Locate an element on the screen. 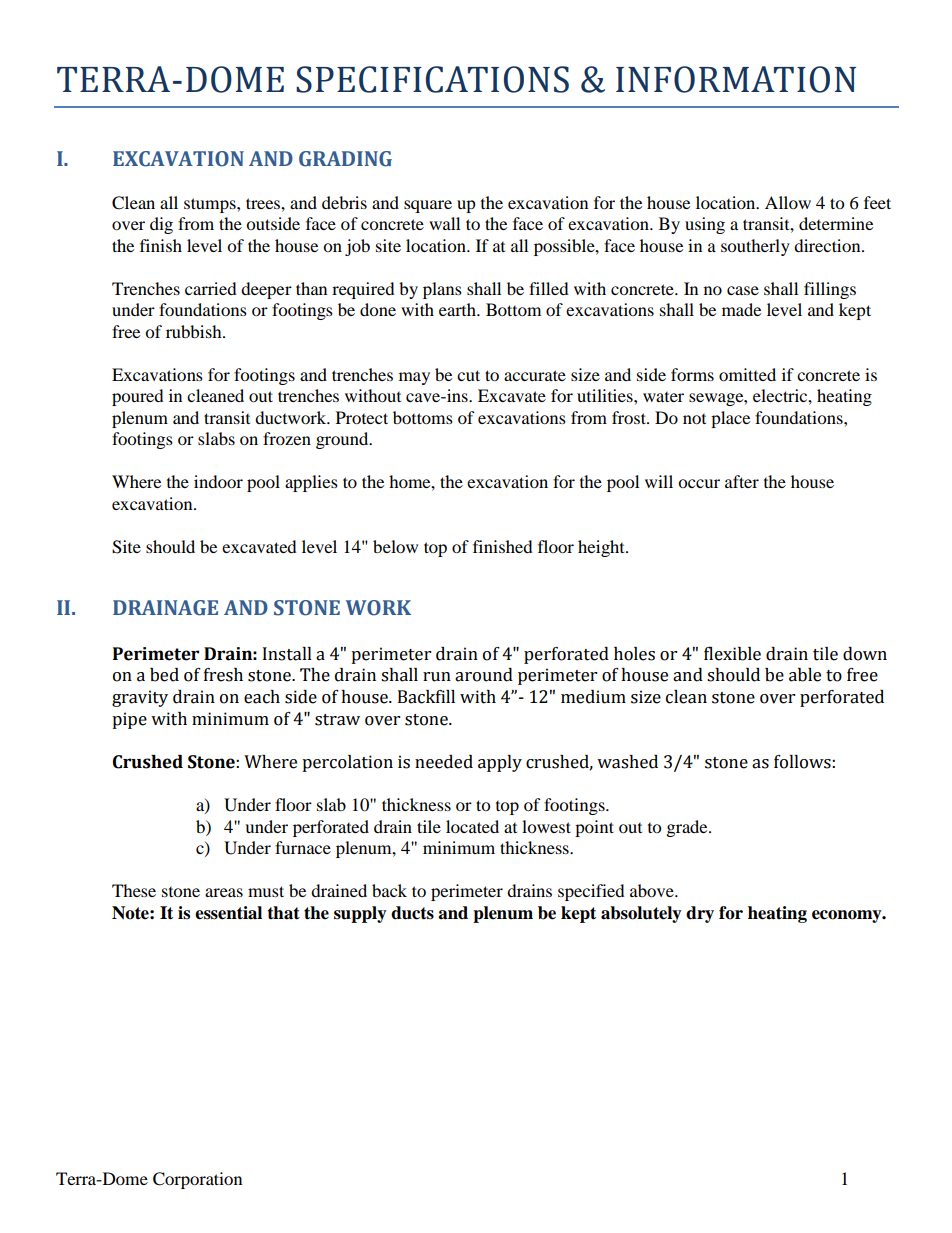 Image resolution: width=952 pixels, height=1233 pixels. ducts is located at coordinates (412, 913).
